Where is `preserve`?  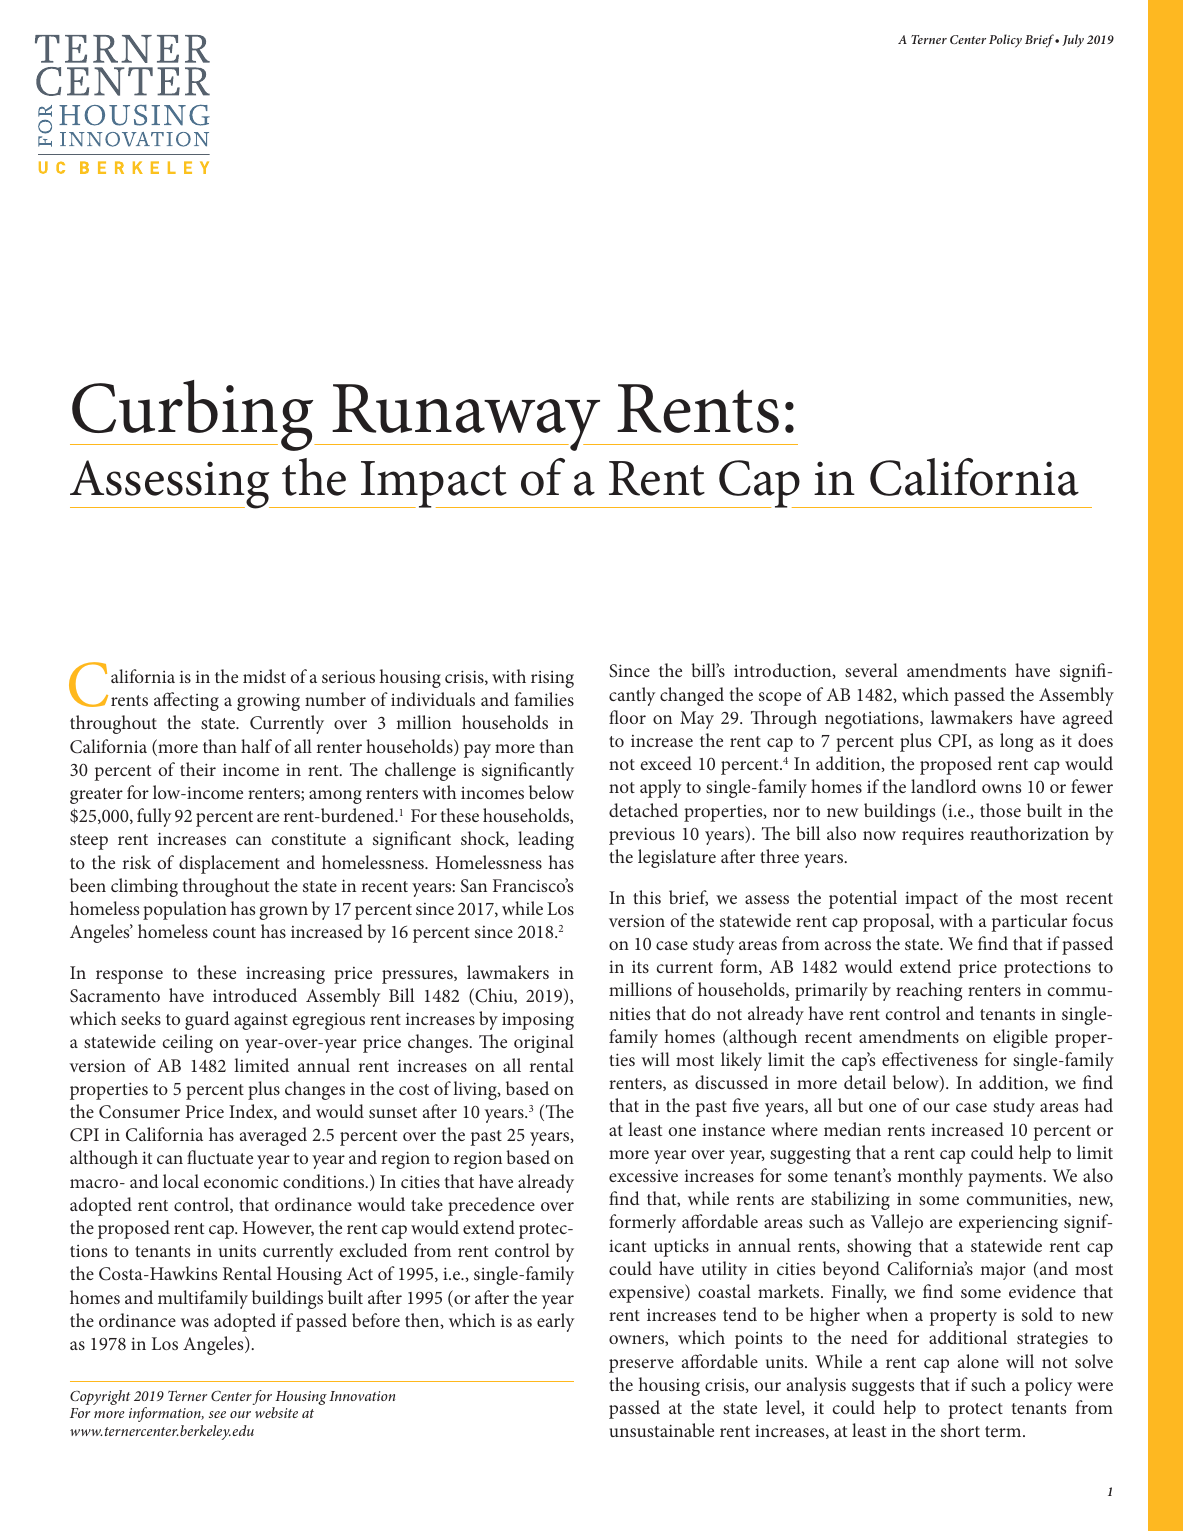
preserve is located at coordinates (641, 1366).
